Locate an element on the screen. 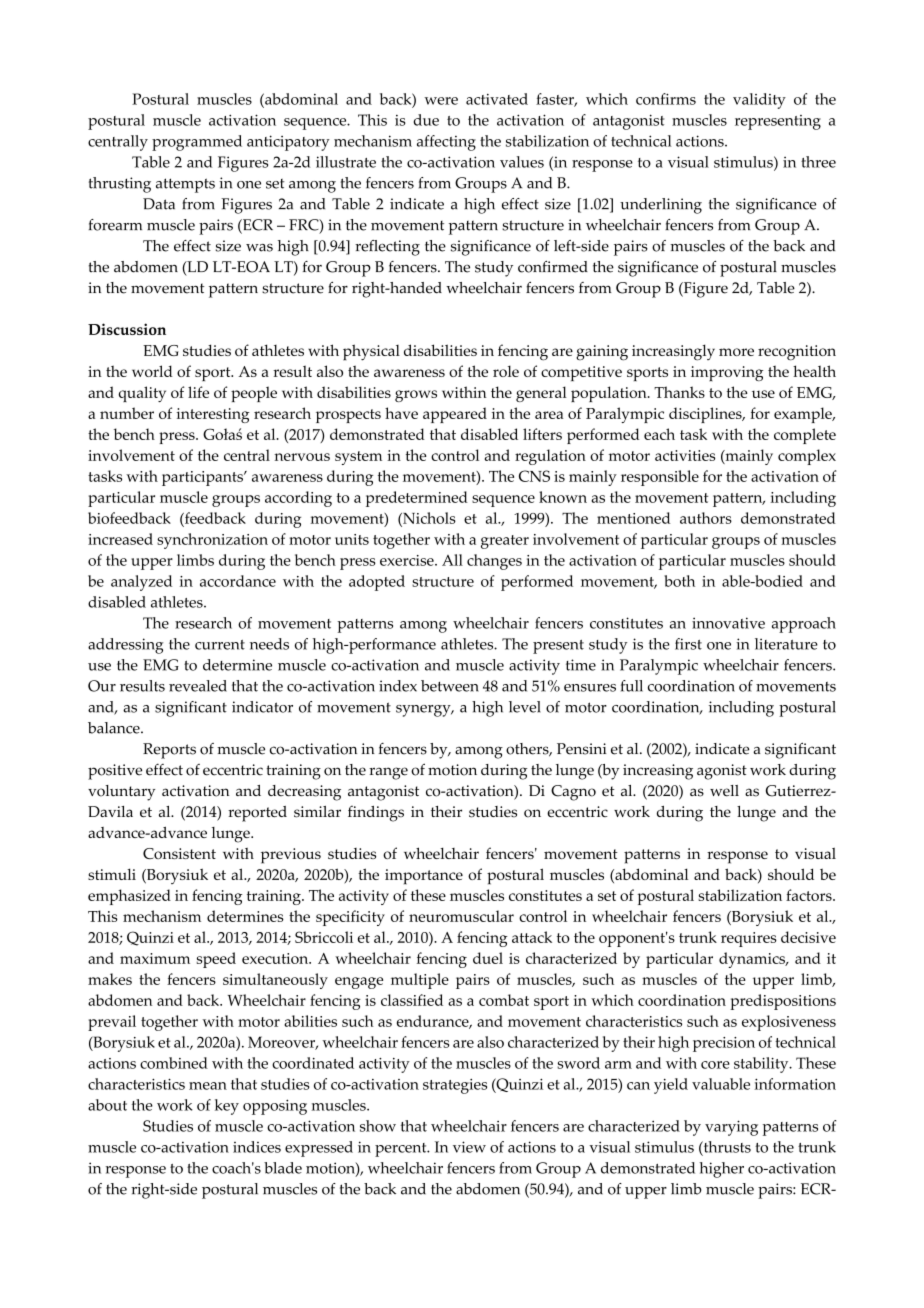 Image resolution: width=924 pixels, height=1308 pixels. innovative is located at coordinates (728, 623).
